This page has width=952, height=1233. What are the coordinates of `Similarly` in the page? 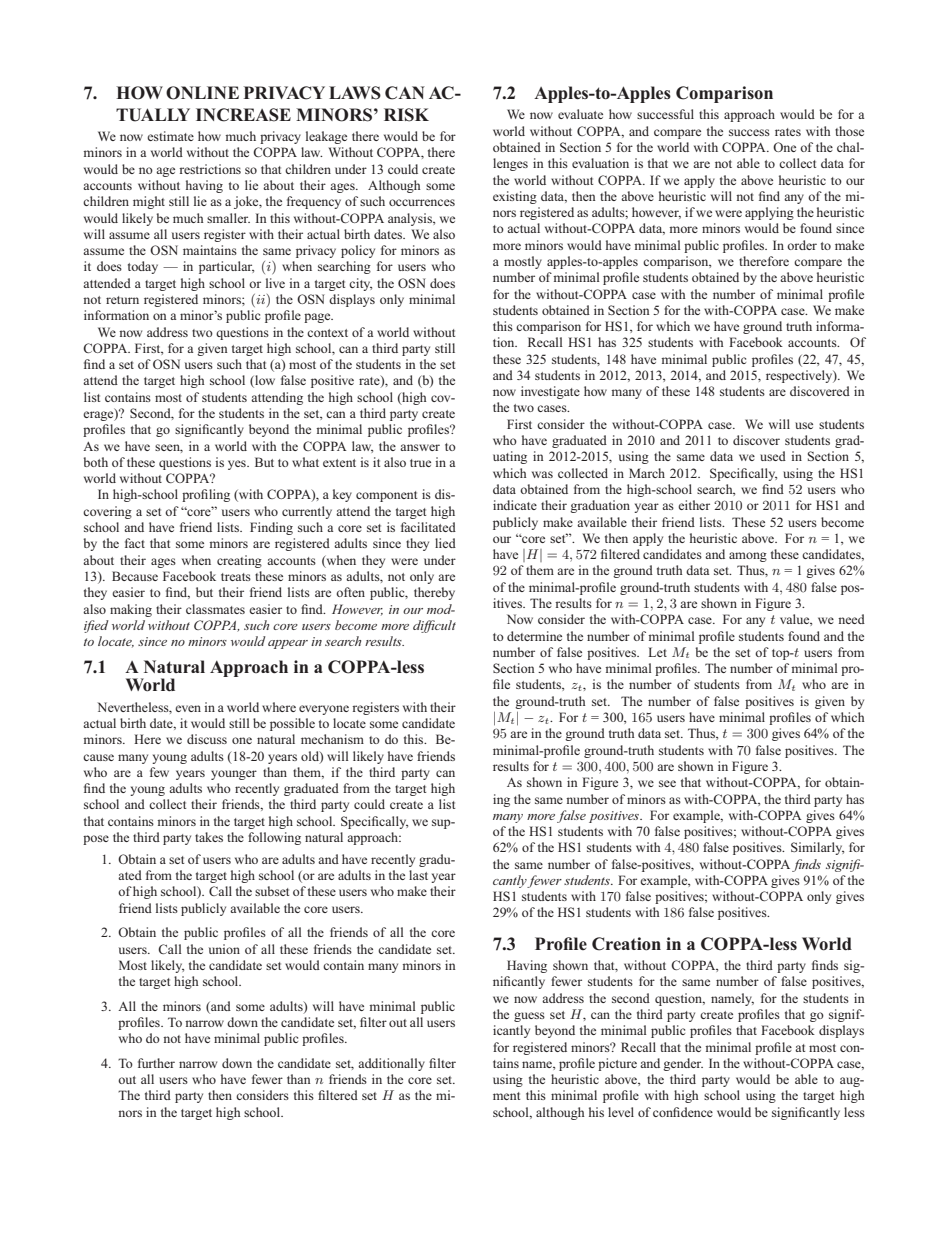 It's located at (817, 848).
